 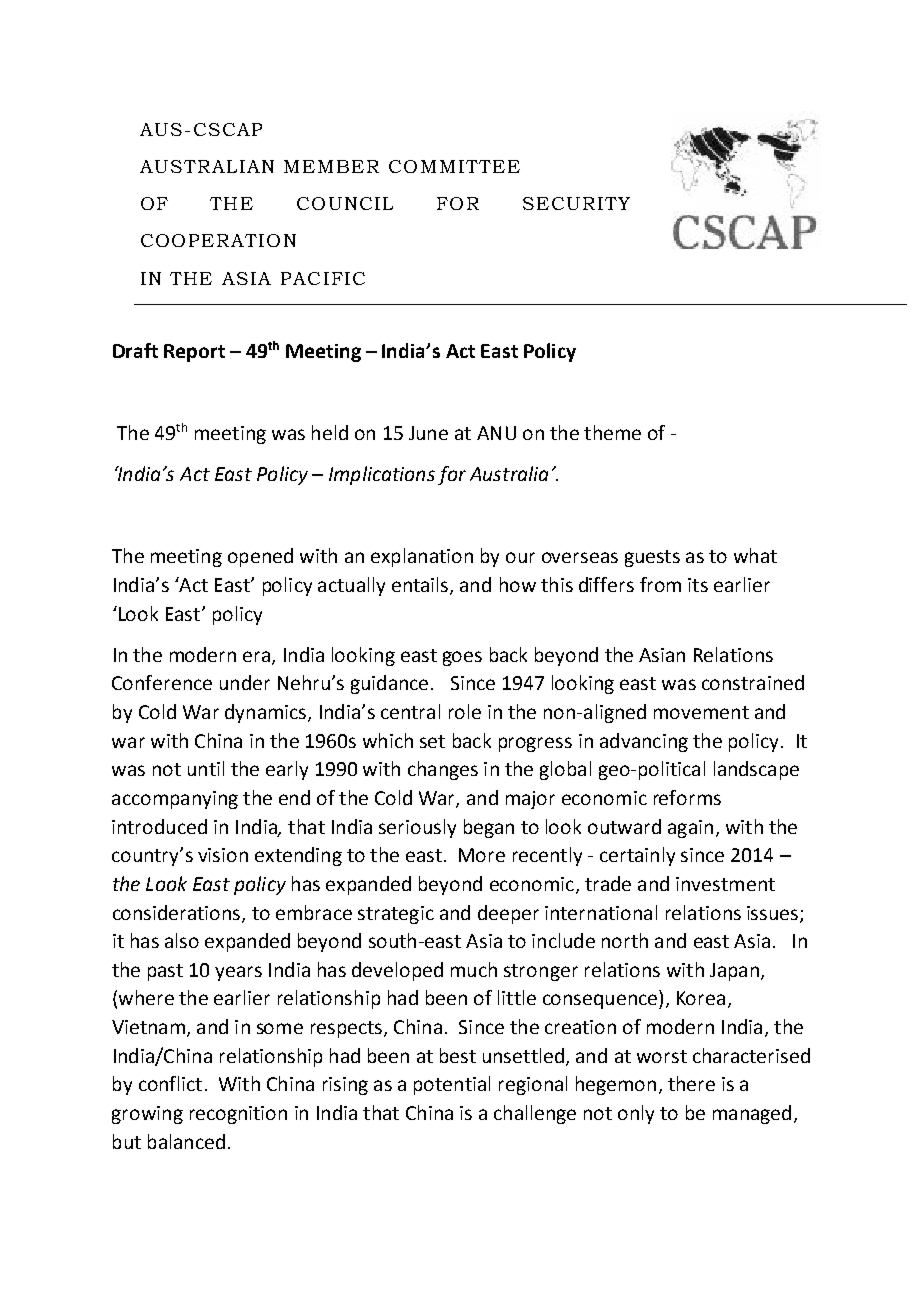 What do you see at coordinates (452, 1085) in the screenshot?
I see `potential` at bounding box center [452, 1085].
